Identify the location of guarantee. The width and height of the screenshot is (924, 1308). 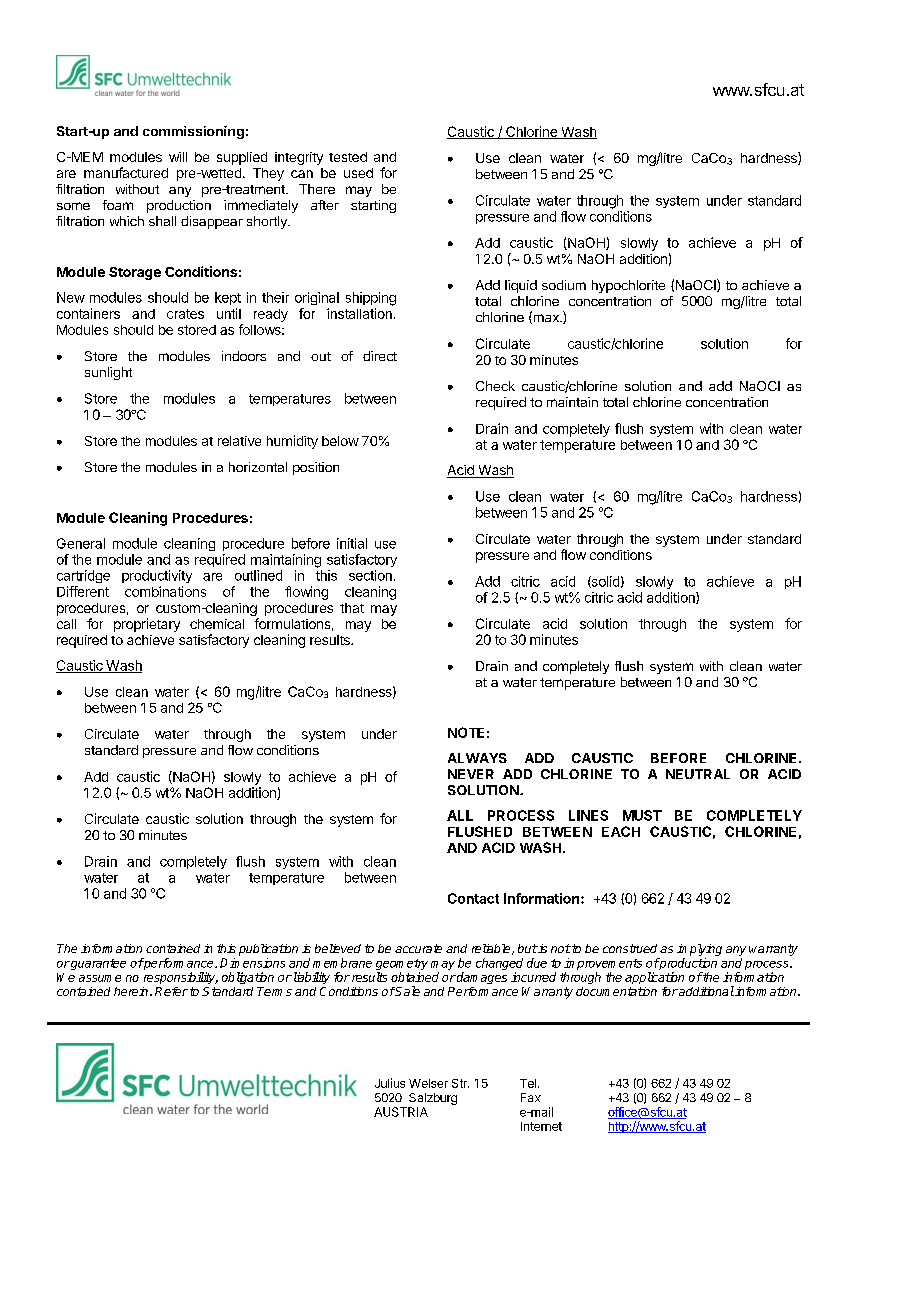
(97, 964).
